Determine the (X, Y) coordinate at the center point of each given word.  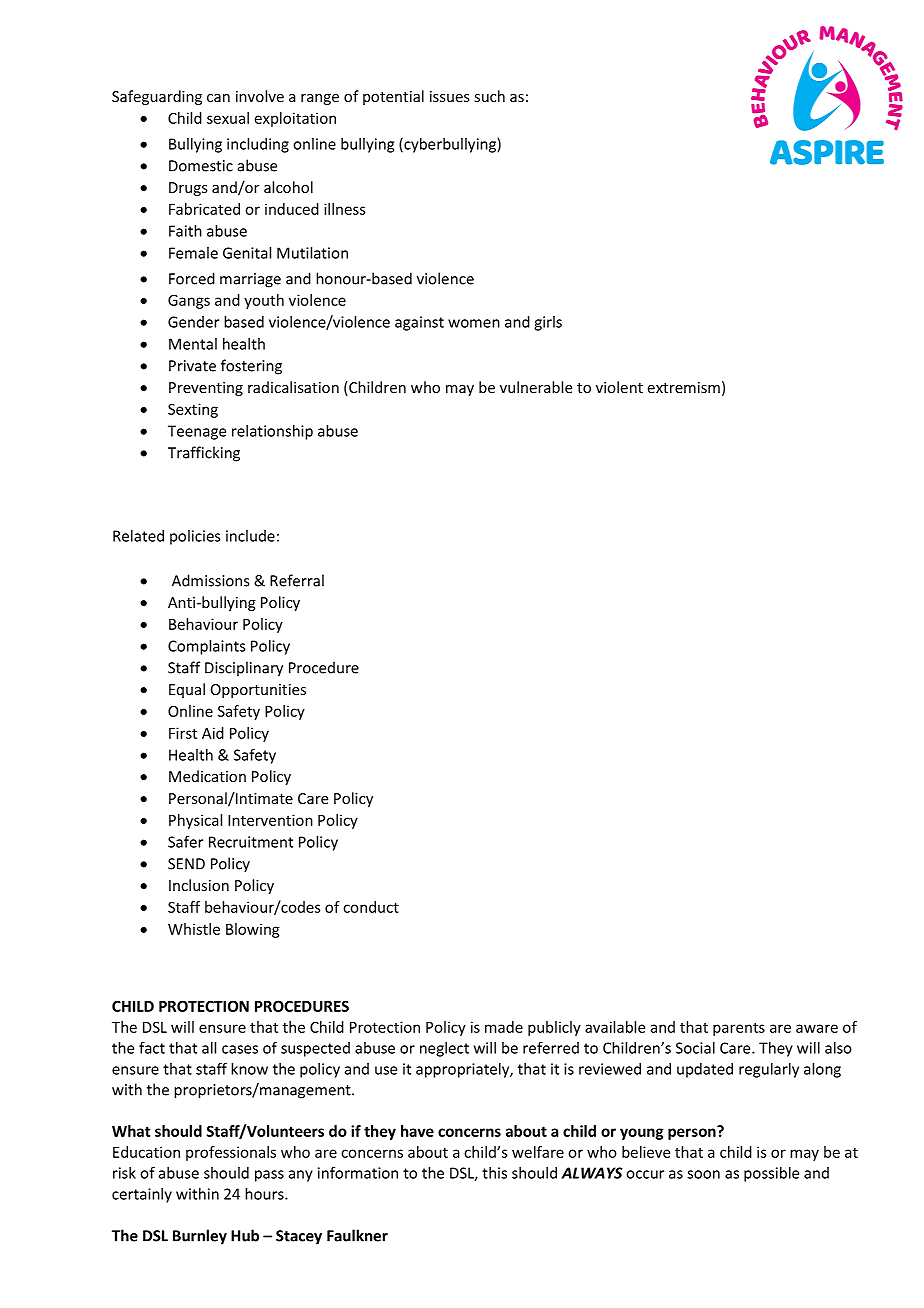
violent (619, 387)
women (474, 323)
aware (817, 1028)
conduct (371, 907)
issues (450, 96)
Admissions (210, 580)
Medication (207, 776)
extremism (684, 387)
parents (739, 1029)
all (209, 1048)
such (489, 96)
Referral (297, 580)
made (504, 1027)
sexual (228, 118)
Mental (193, 344)
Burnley (200, 1237)
